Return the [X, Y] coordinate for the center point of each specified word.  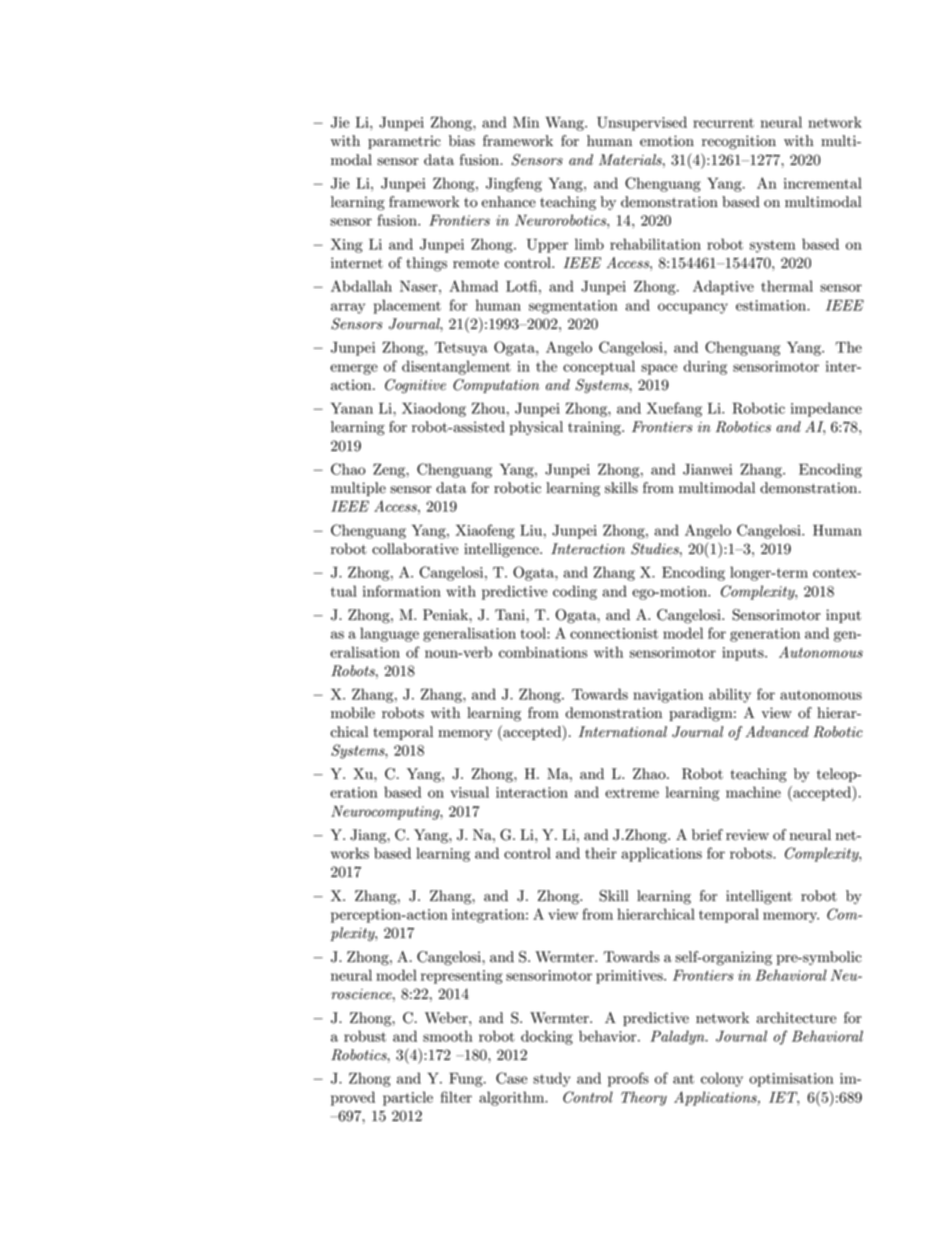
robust [365, 1036]
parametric [404, 142]
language [389, 634]
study [552, 1079]
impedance [826, 409]
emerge [354, 369]
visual [470, 792]
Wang [565, 124]
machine [753, 792]
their [601, 853]
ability [730, 695]
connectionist [614, 633]
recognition [739, 142]
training [595, 428]
